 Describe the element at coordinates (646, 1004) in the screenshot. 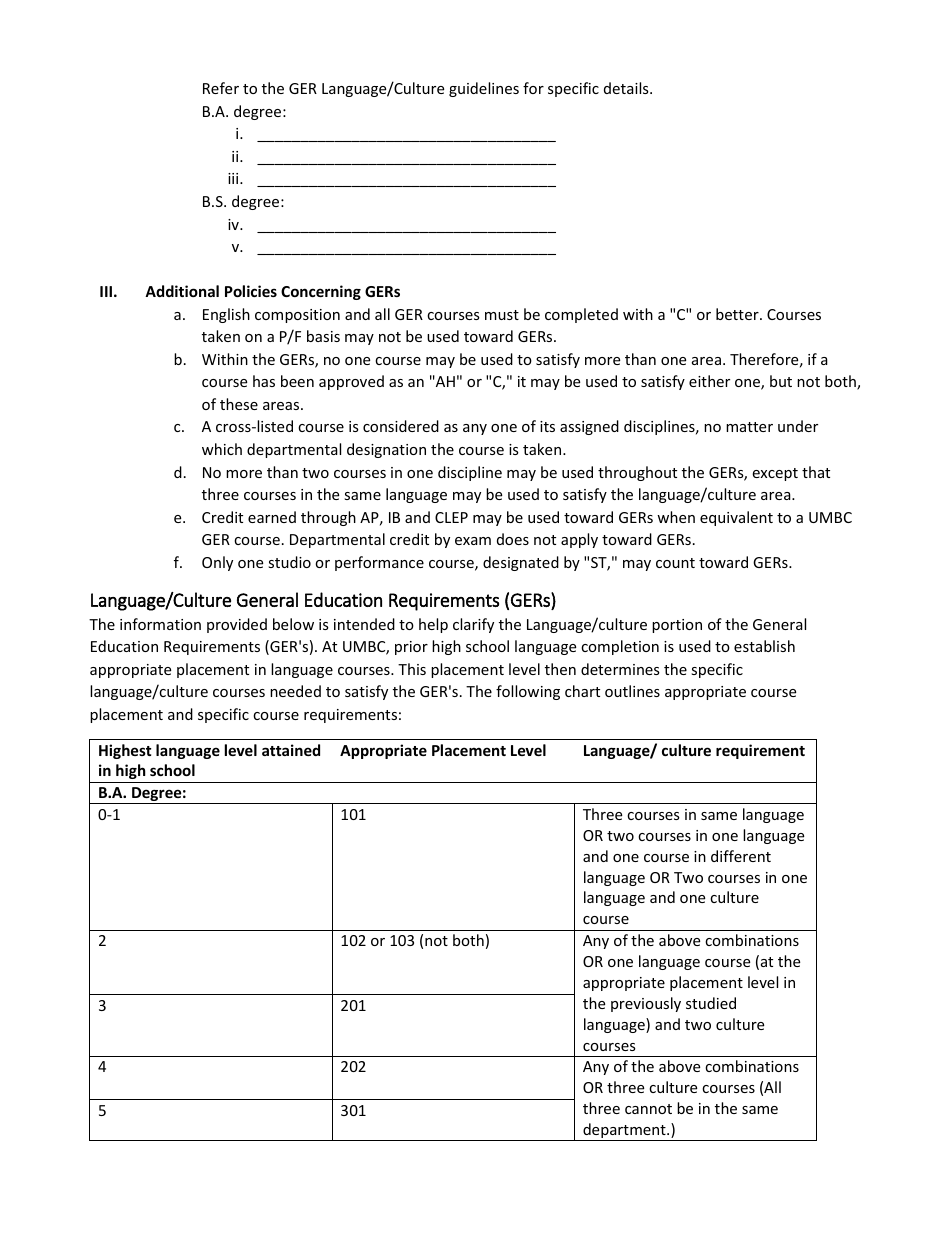

I see `previously` at that location.
